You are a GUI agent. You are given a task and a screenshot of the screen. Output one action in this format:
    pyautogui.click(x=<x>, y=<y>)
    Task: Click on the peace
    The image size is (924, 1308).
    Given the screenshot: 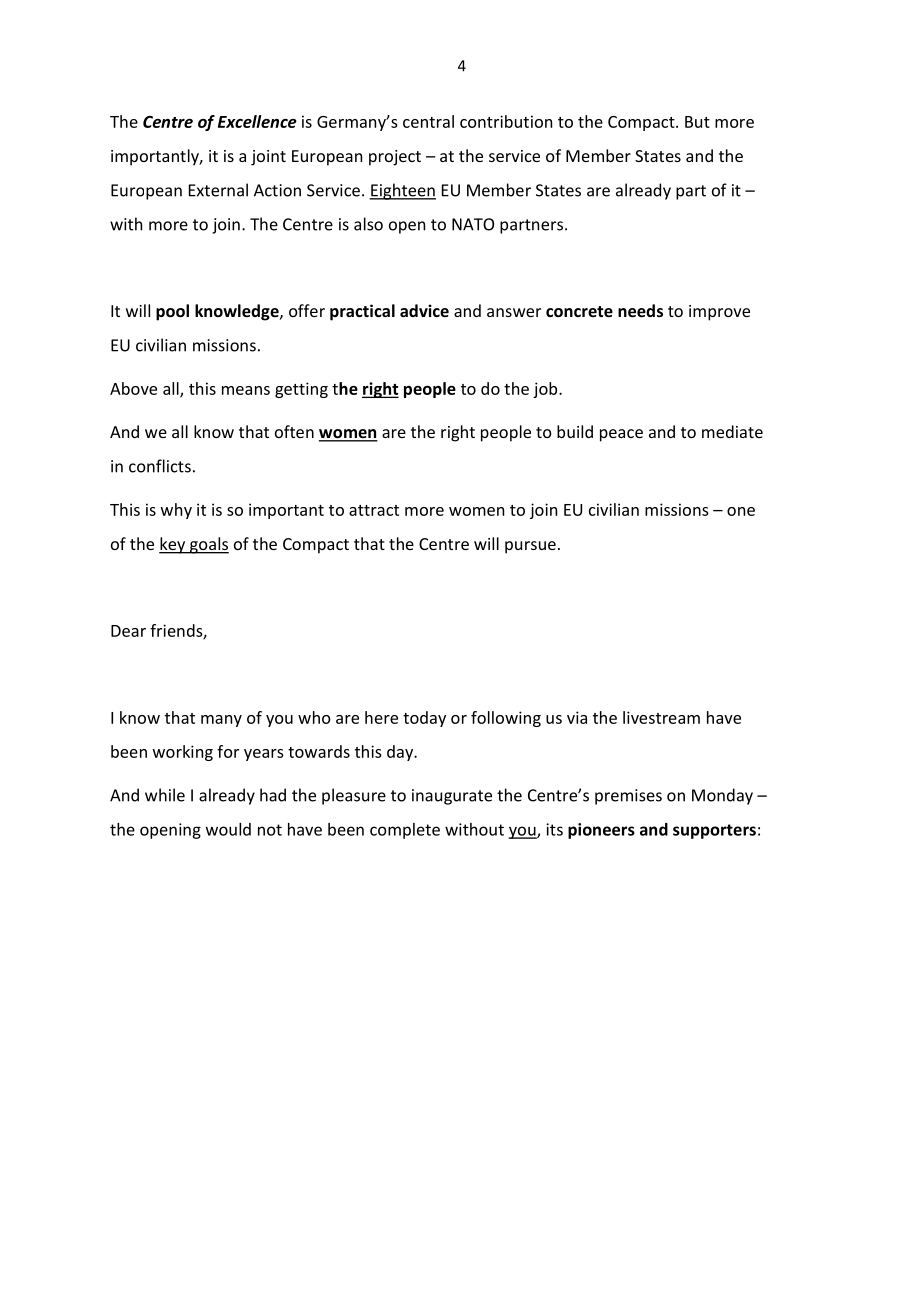 What is the action you would take?
    pyautogui.click(x=621, y=435)
